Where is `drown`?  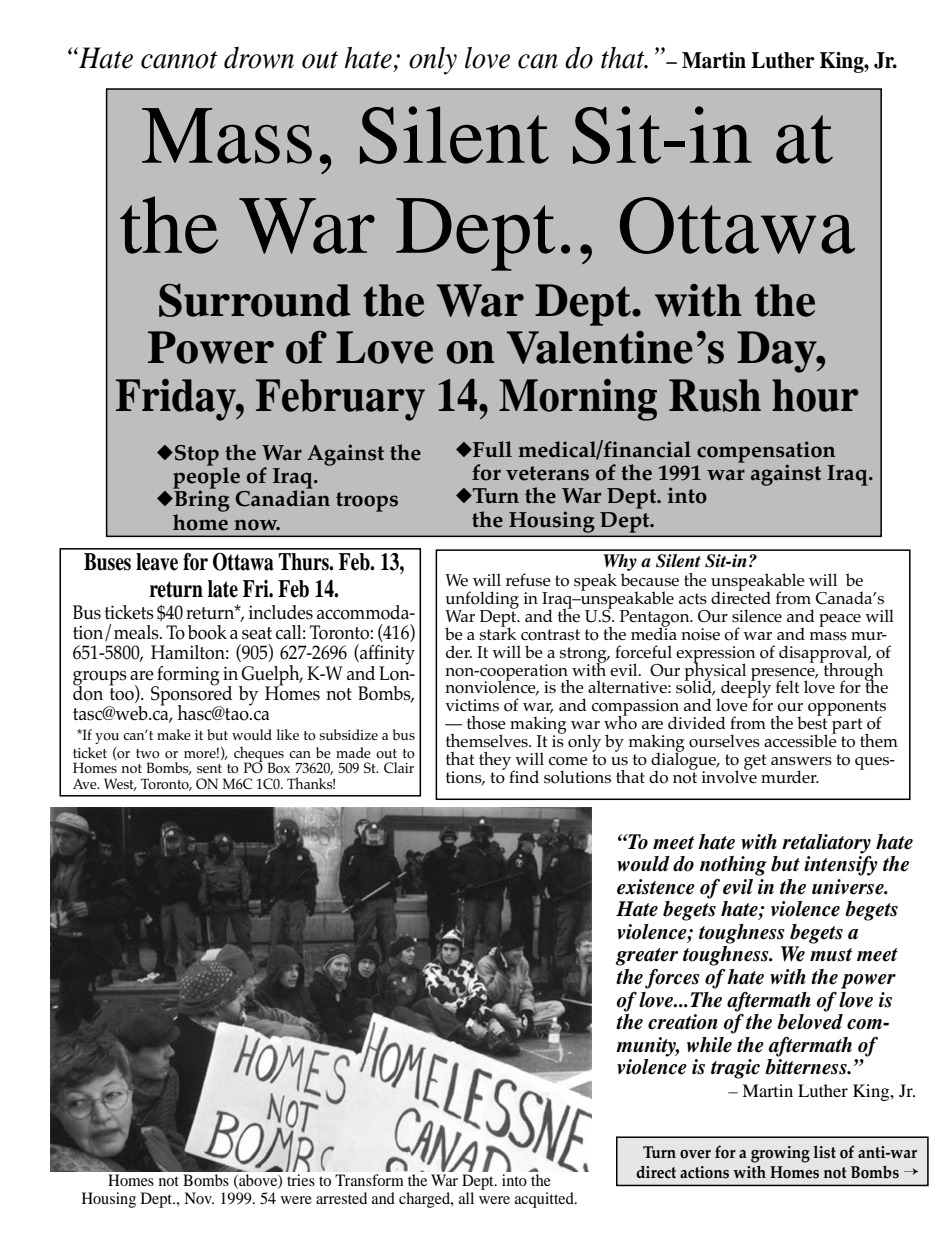 drown is located at coordinates (259, 58).
